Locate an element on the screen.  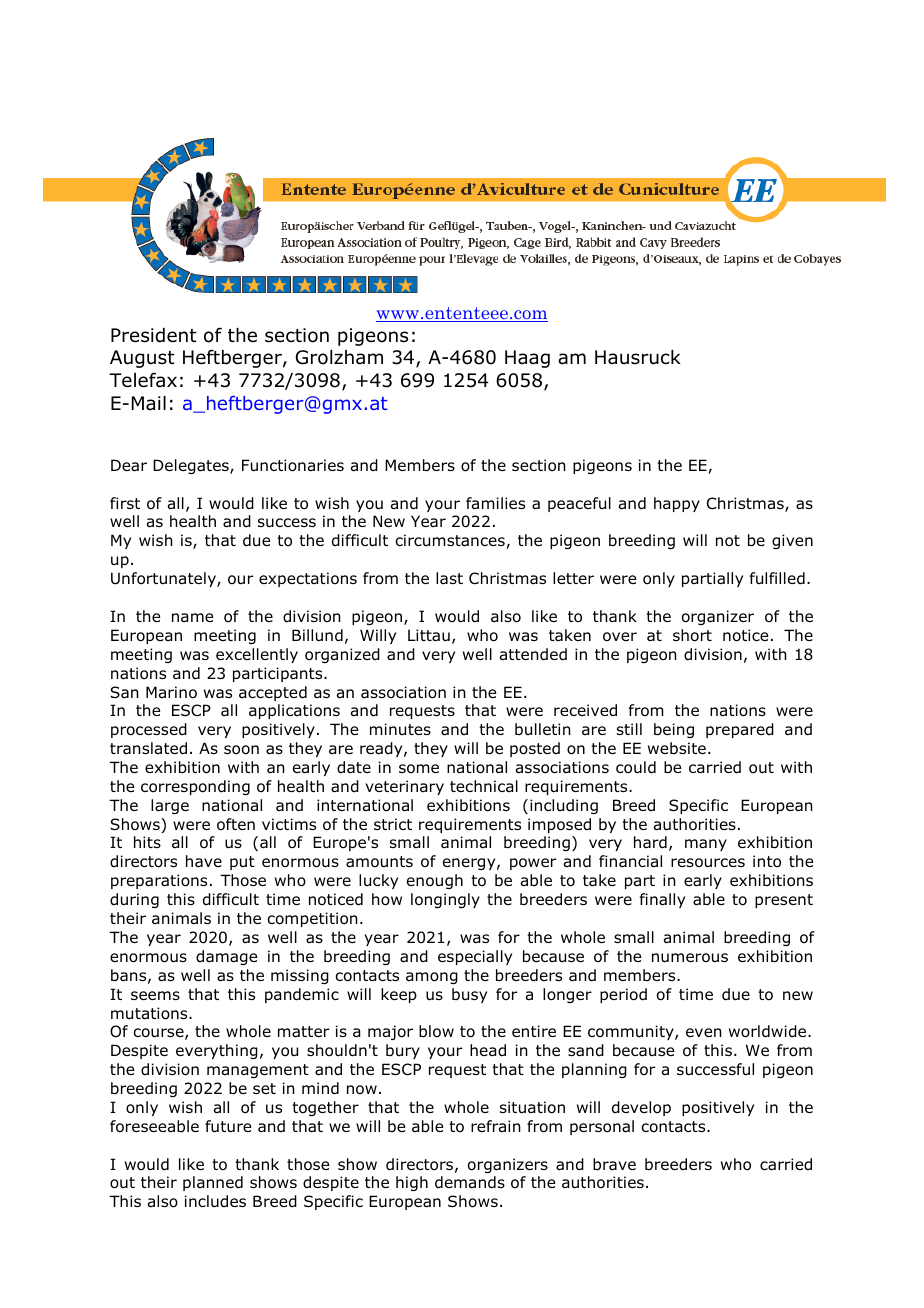
August is located at coordinates (142, 359).
